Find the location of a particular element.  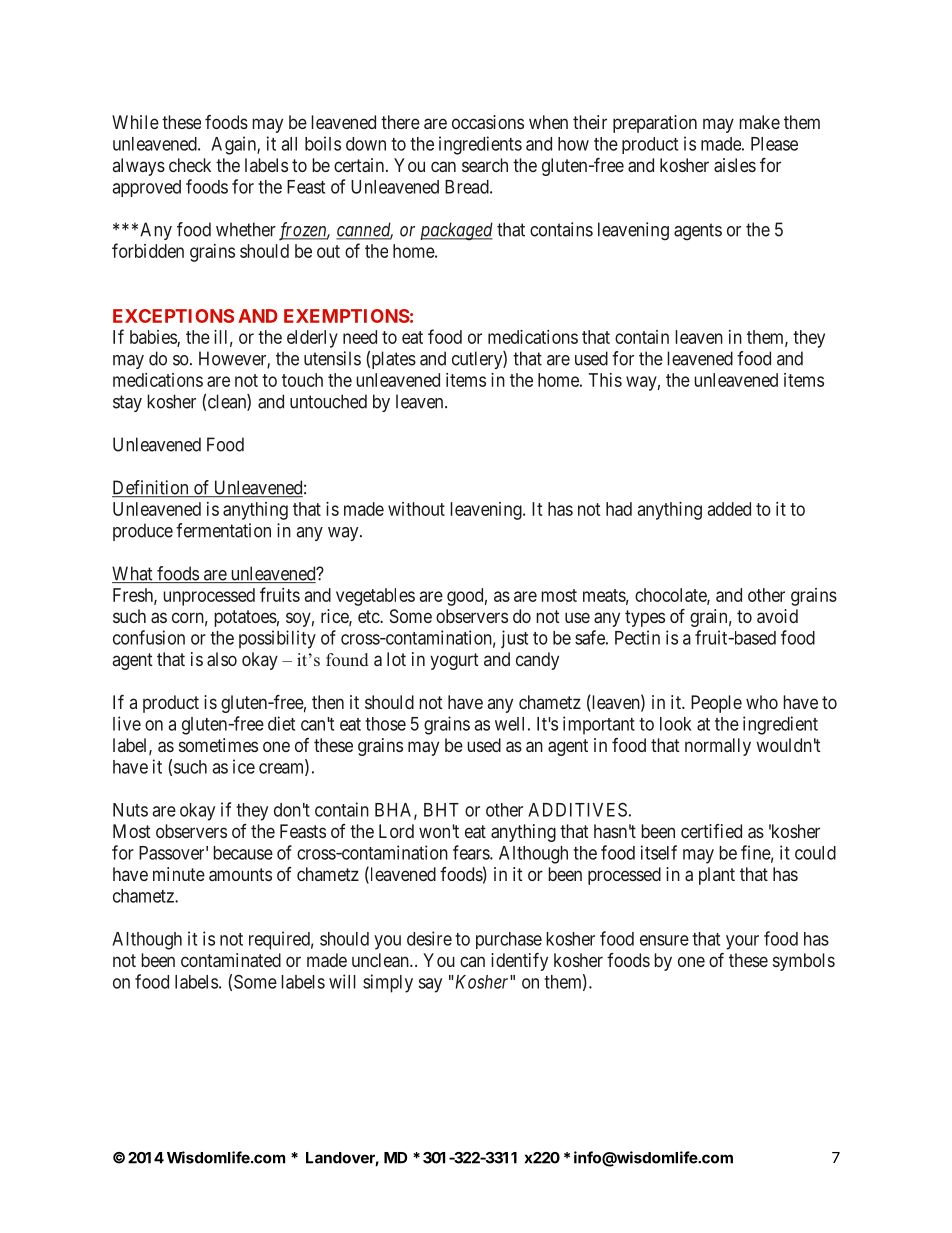

identify is located at coordinates (519, 962).
